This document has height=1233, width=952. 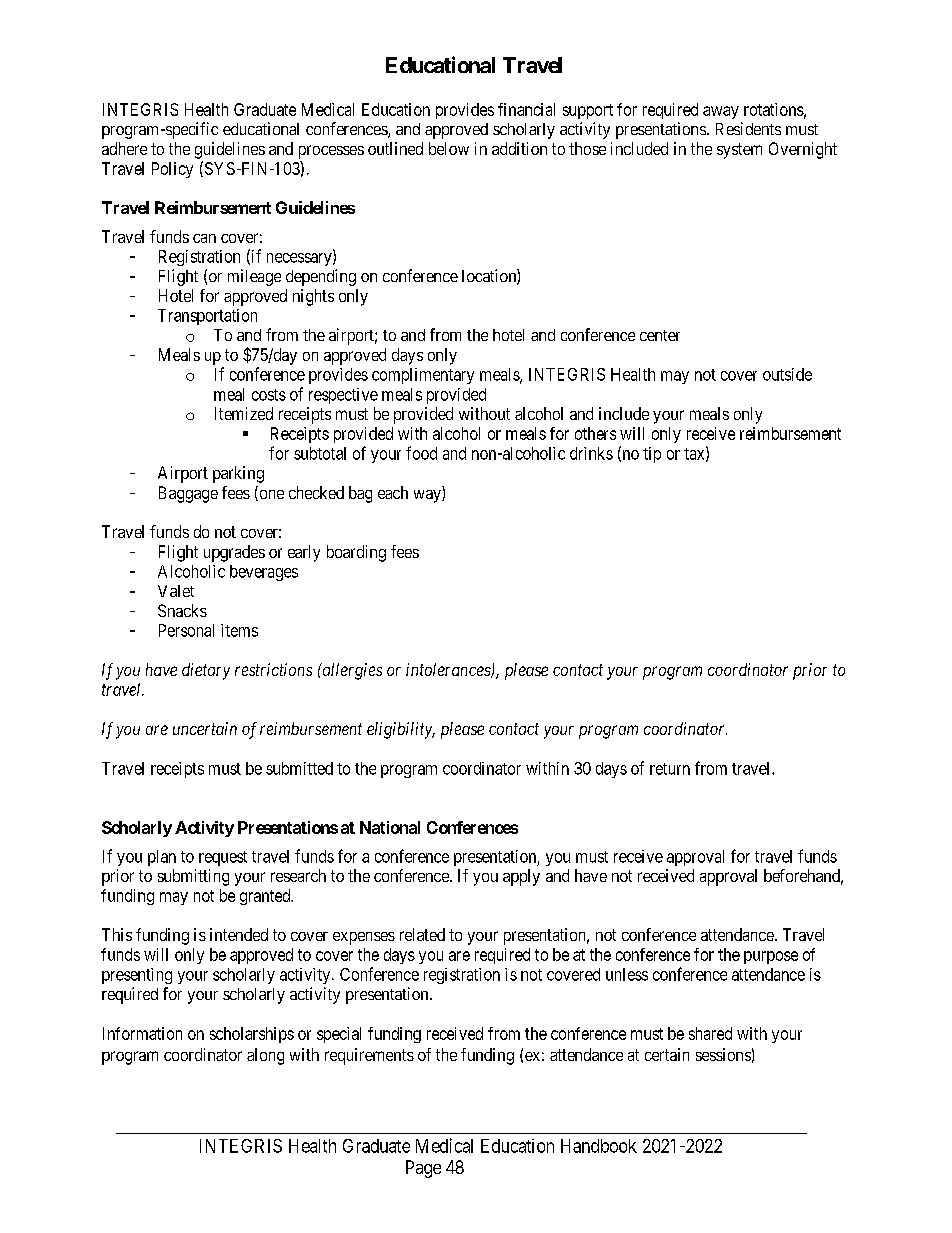 I want to click on Policy, so click(x=172, y=170).
